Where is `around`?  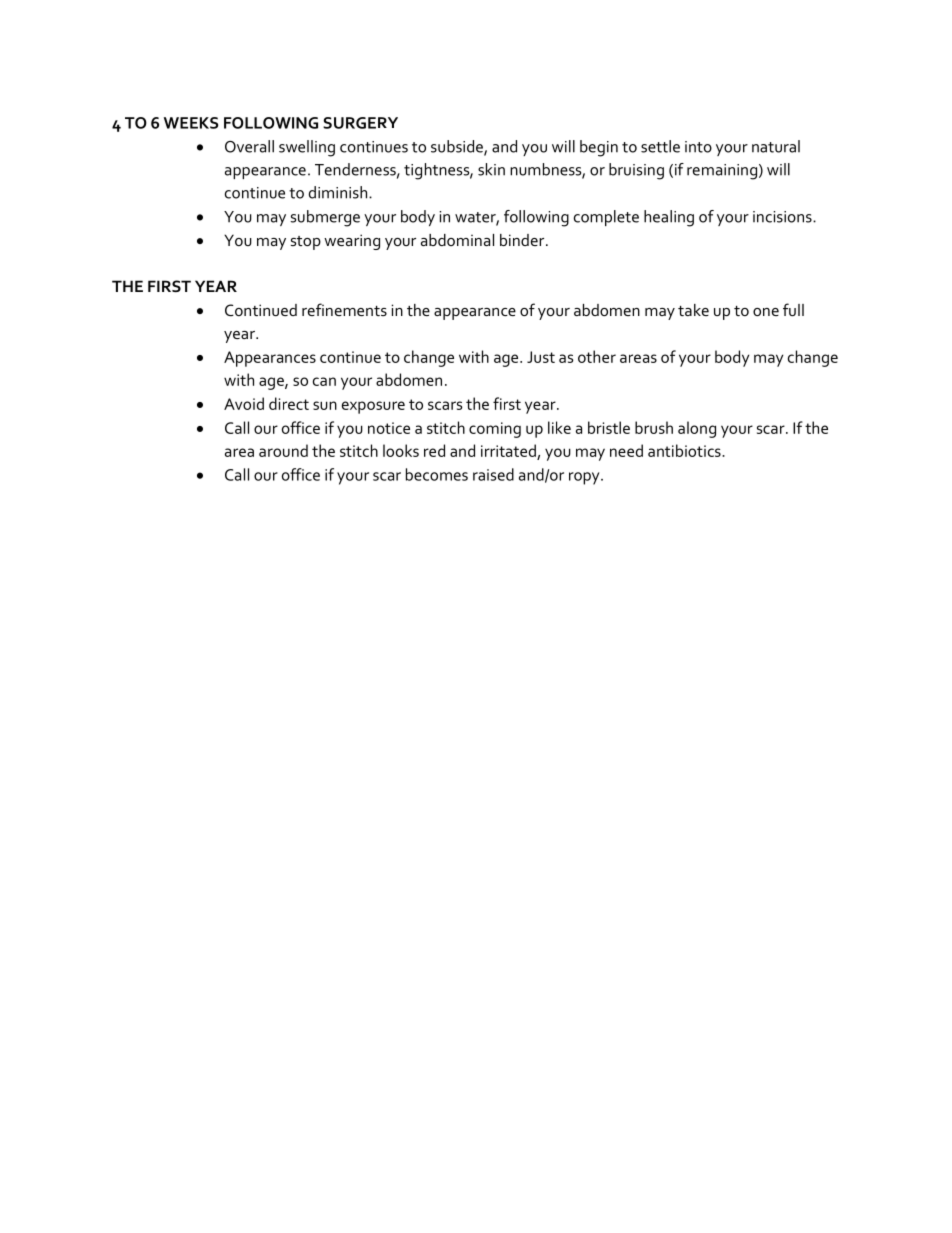 around is located at coordinates (283, 450).
